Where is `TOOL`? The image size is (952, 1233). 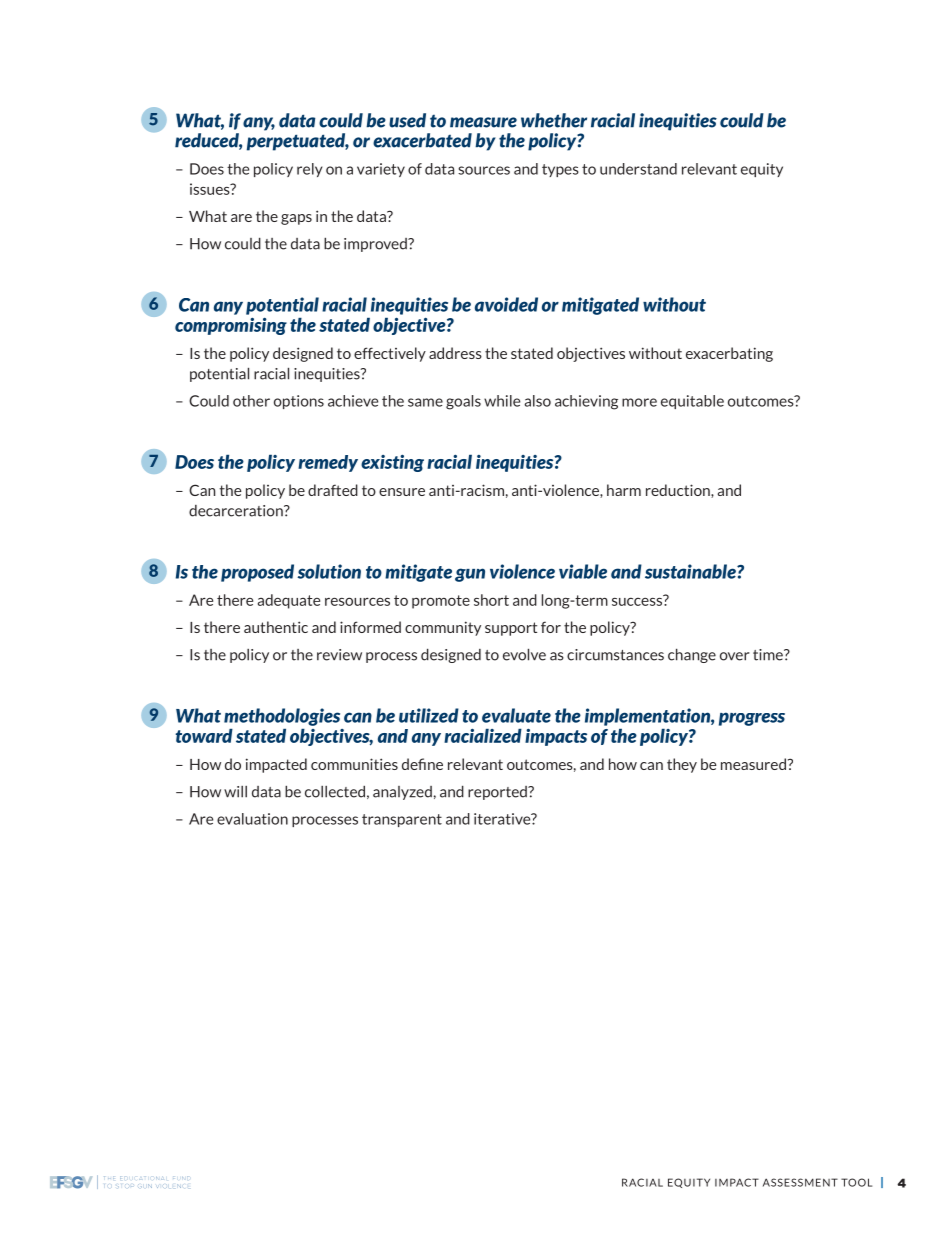
TOOL is located at coordinates (856, 1182).
